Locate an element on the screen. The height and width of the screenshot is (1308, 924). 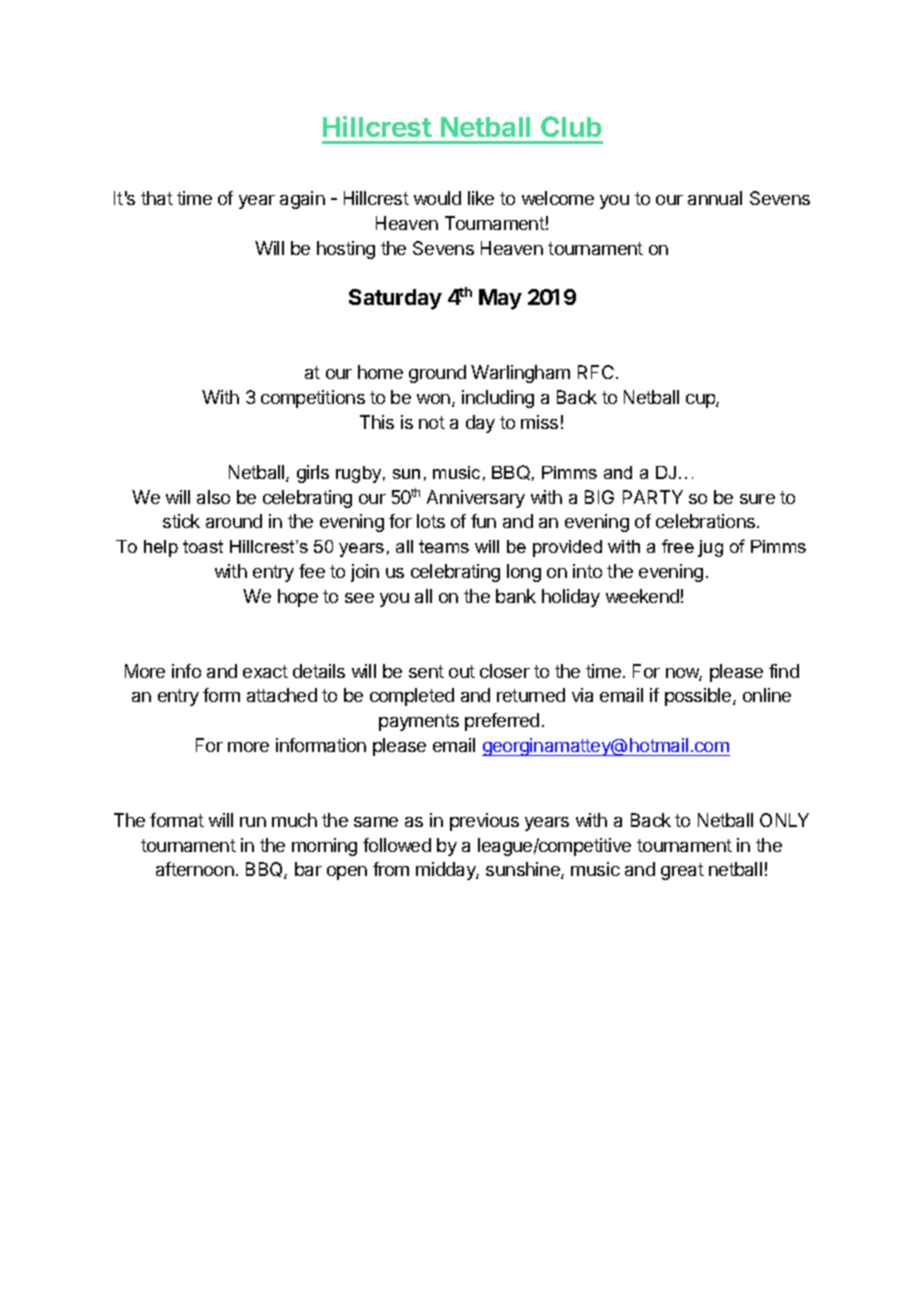
around is located at coordinates (234, 521).
